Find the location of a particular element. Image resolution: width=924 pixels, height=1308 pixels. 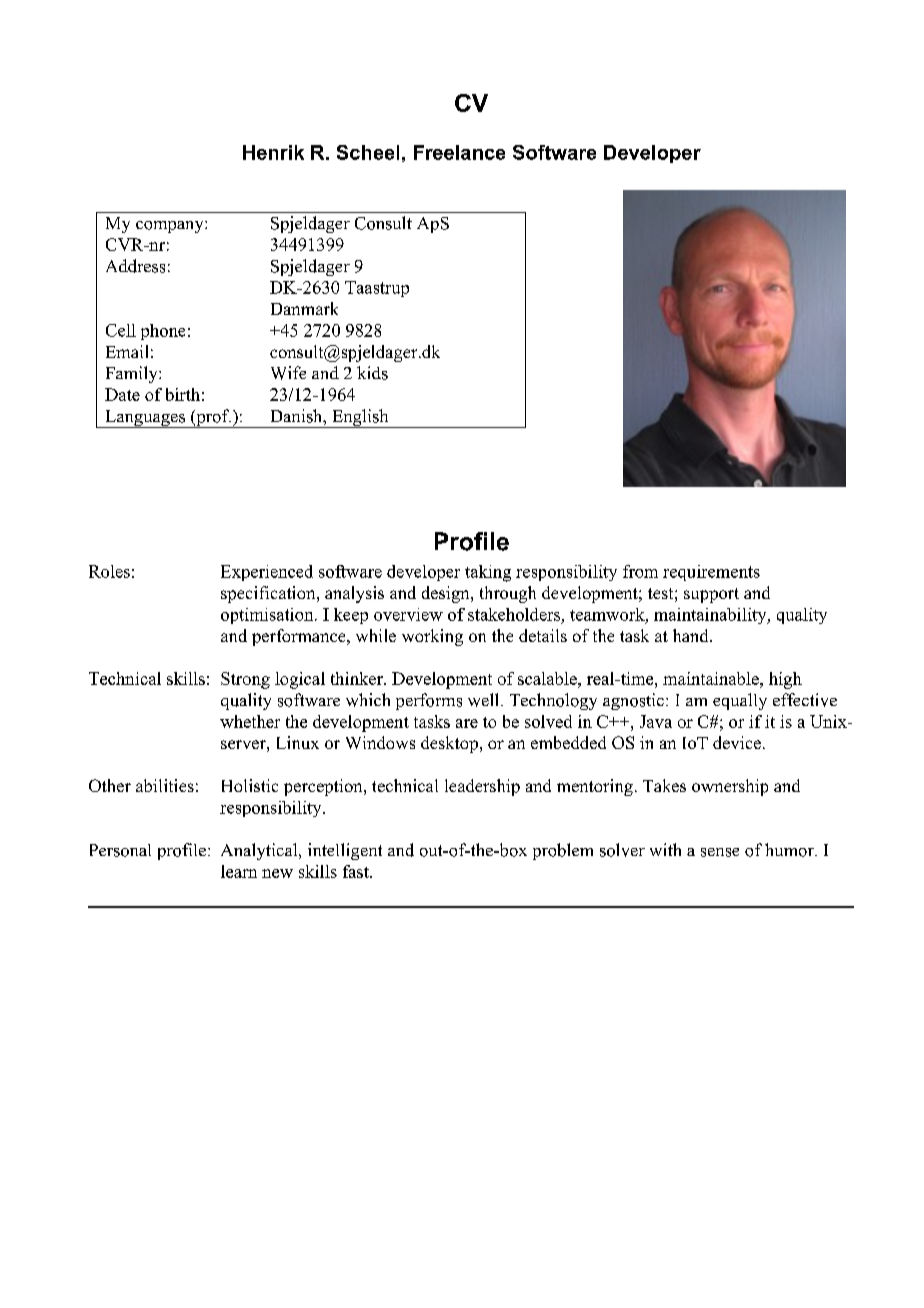

Freelance is located at coordinates (459, 152).
